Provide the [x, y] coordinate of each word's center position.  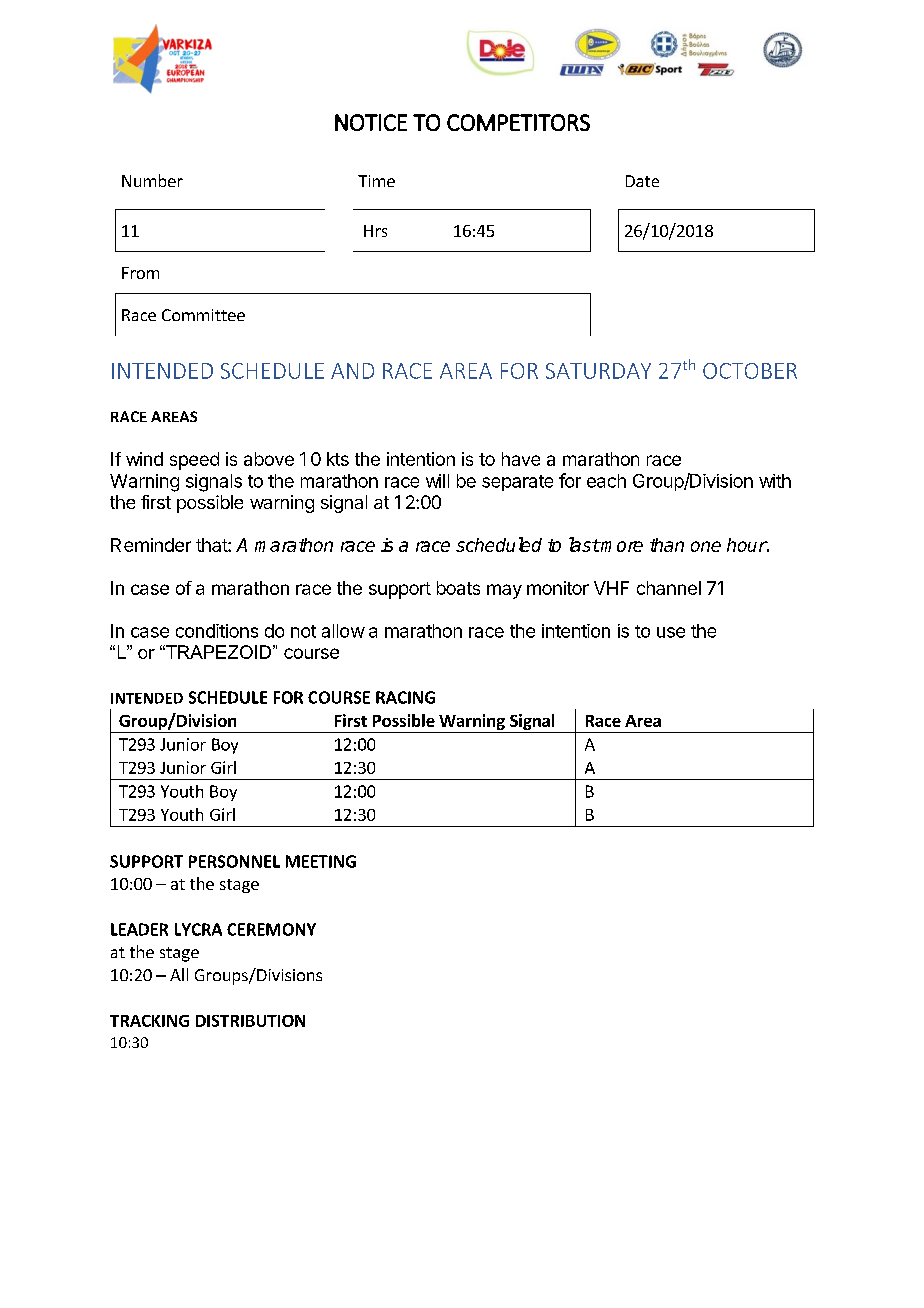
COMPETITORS [518, 122]
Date [642, 181]
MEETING [321, 861]
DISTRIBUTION [250, 1021]
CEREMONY [271, 929]
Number [152, 180]
